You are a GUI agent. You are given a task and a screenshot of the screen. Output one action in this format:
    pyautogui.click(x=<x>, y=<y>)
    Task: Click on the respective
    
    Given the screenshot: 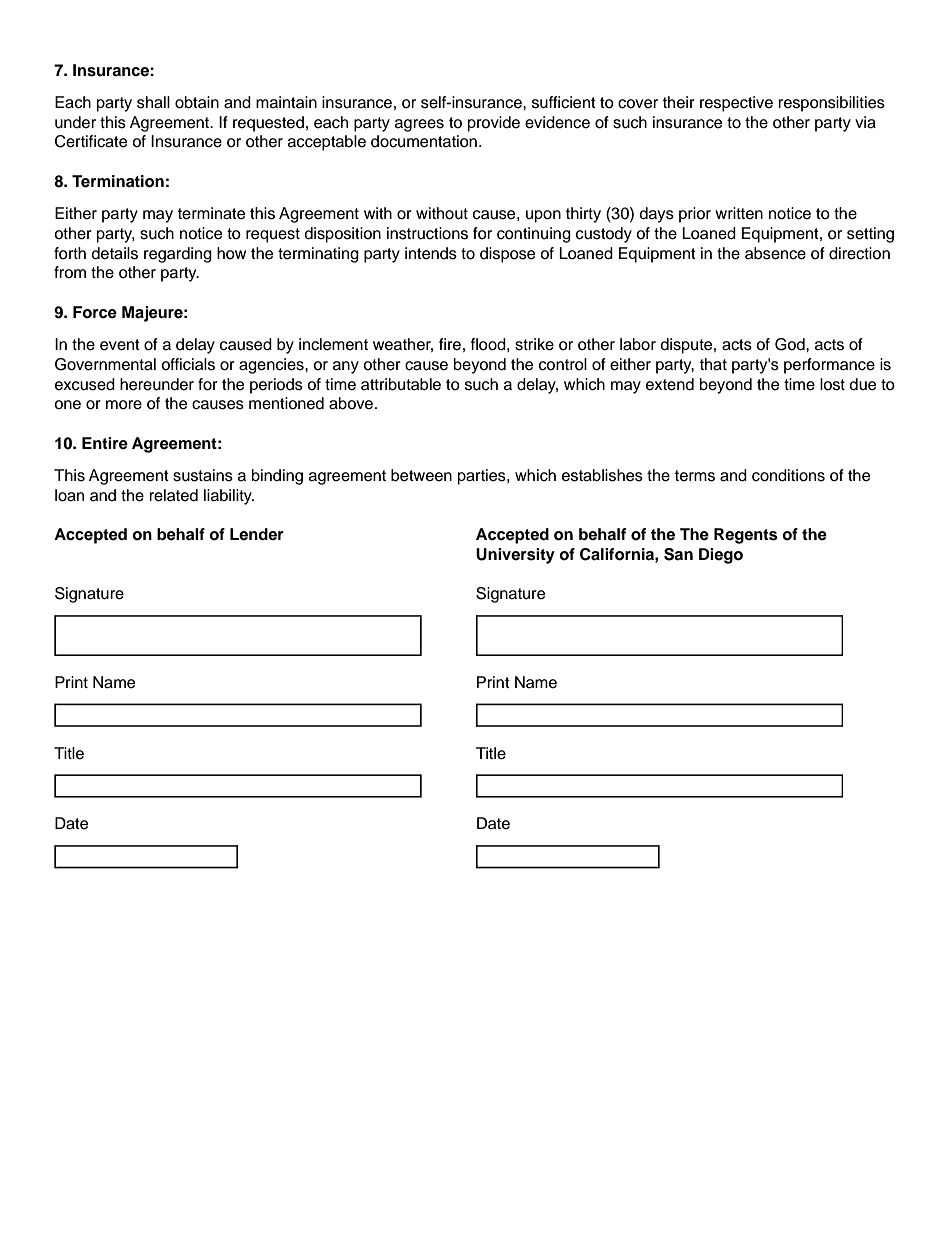 What is the action you would take?
    pyautogui.click(x=736, y=104)
